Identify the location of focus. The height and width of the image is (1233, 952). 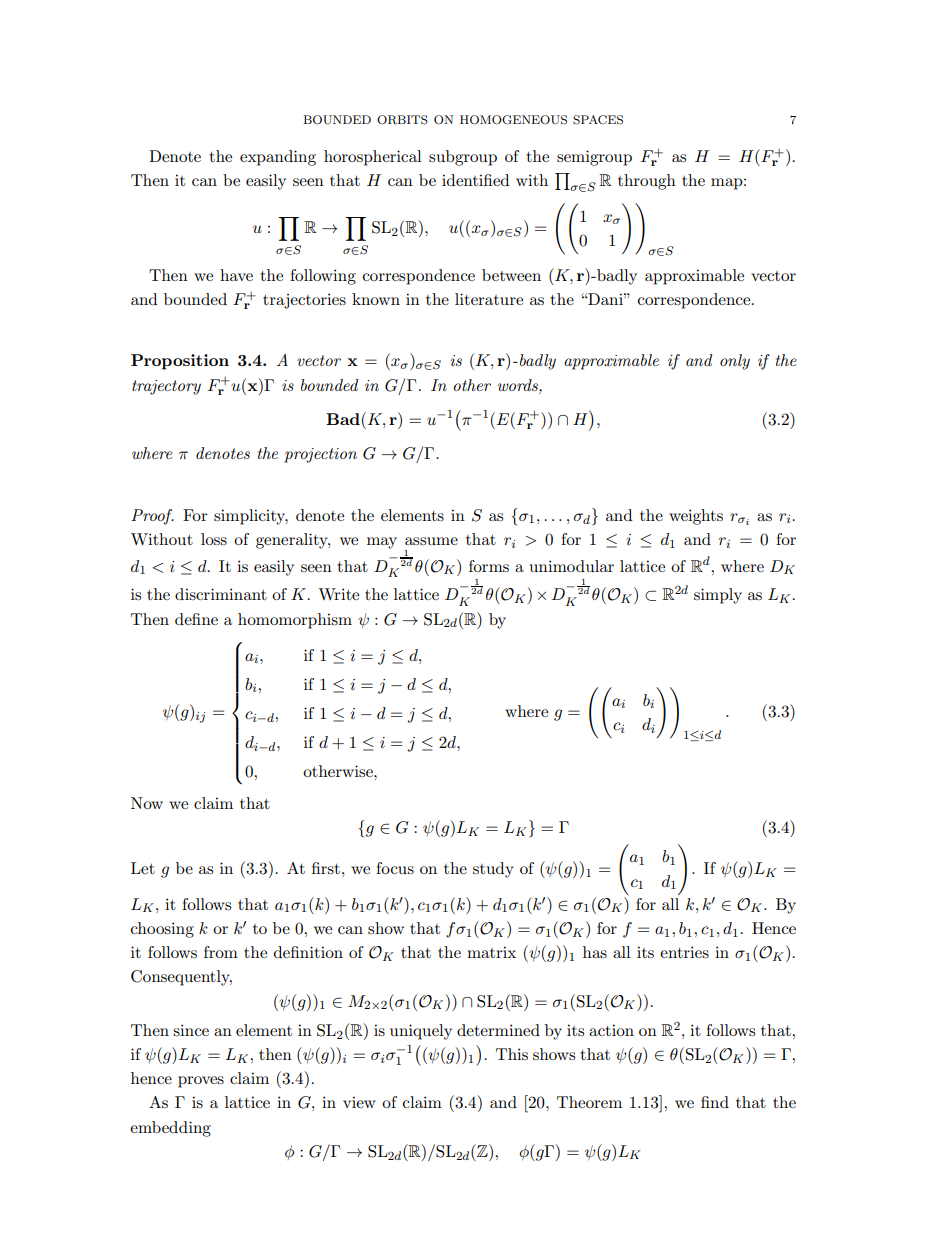
(395, 868).
